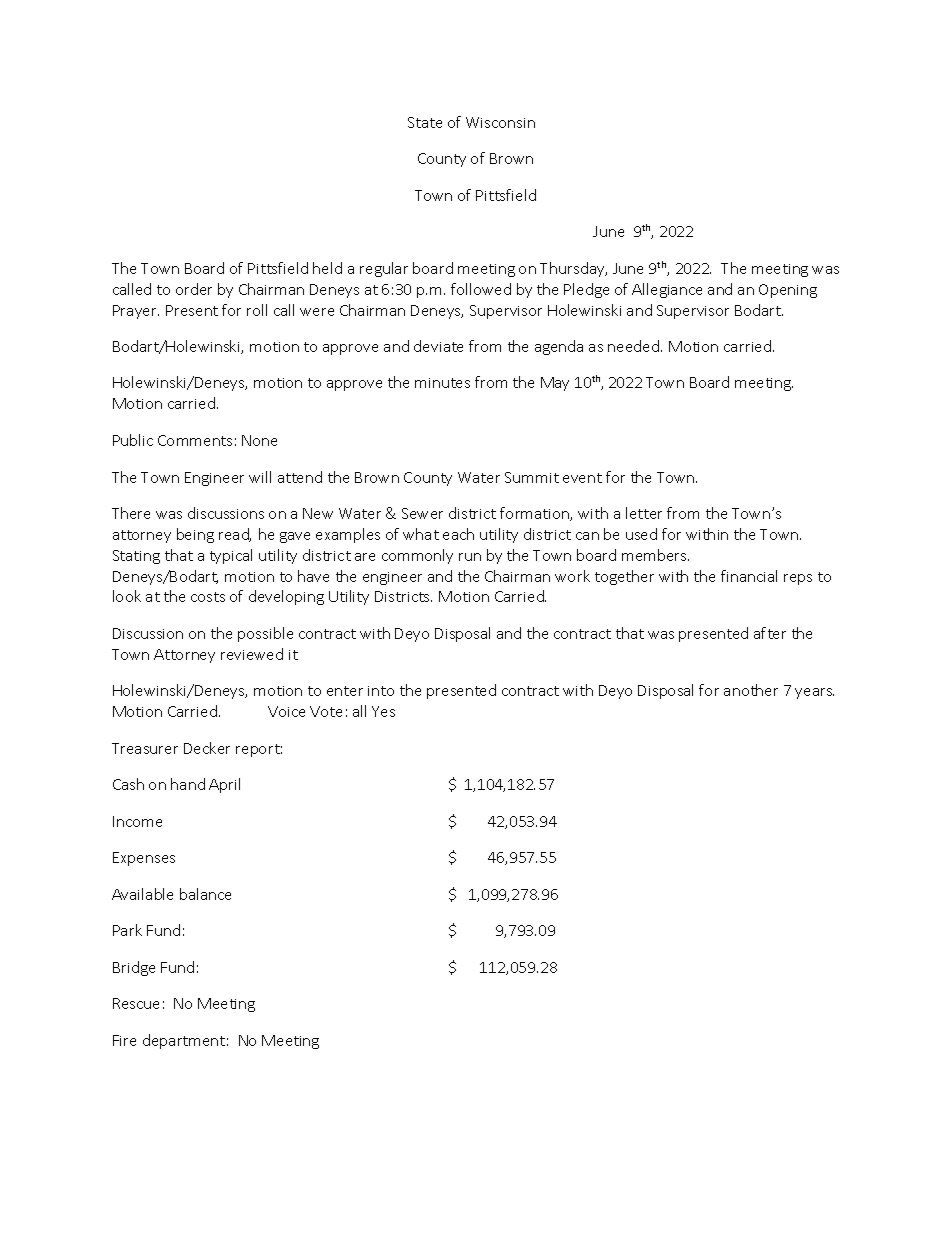 This image has height=1233, width=952. Describe the element at coordinates (788, 291) in the image. I see `Opening` at that location.
